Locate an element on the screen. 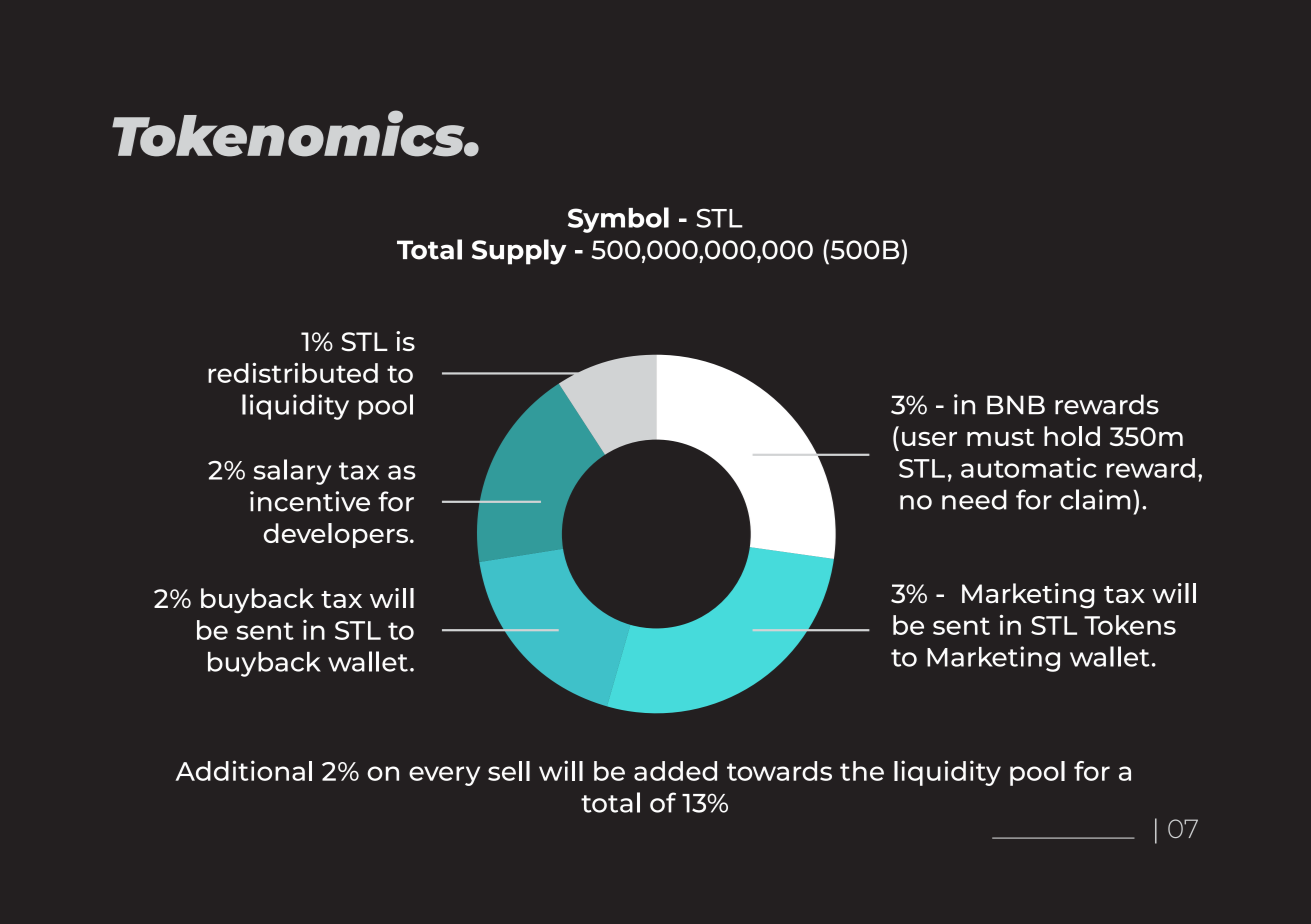  need is located at coordinates (974, 499).
